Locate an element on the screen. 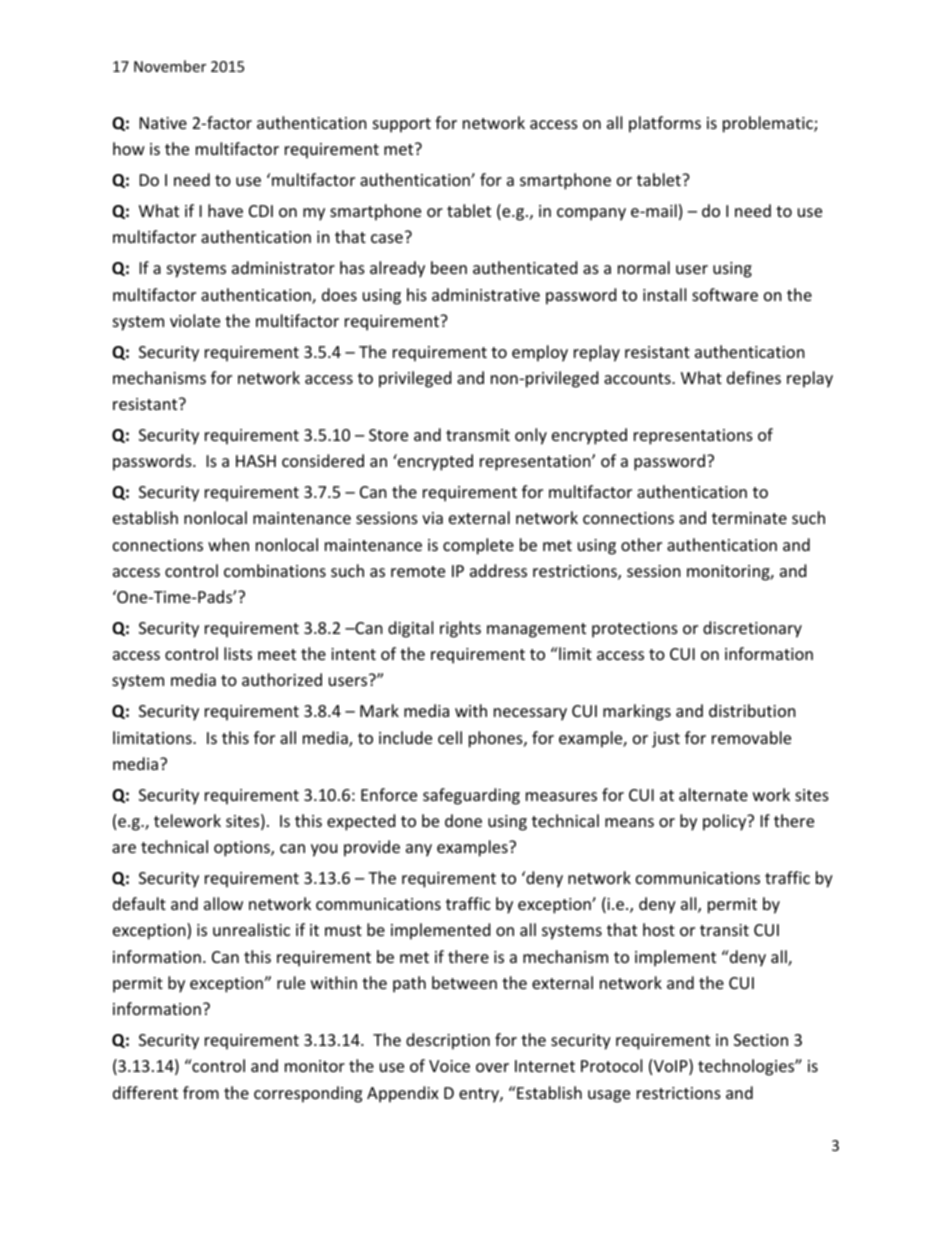  support is located at coordinates (402, 125).
